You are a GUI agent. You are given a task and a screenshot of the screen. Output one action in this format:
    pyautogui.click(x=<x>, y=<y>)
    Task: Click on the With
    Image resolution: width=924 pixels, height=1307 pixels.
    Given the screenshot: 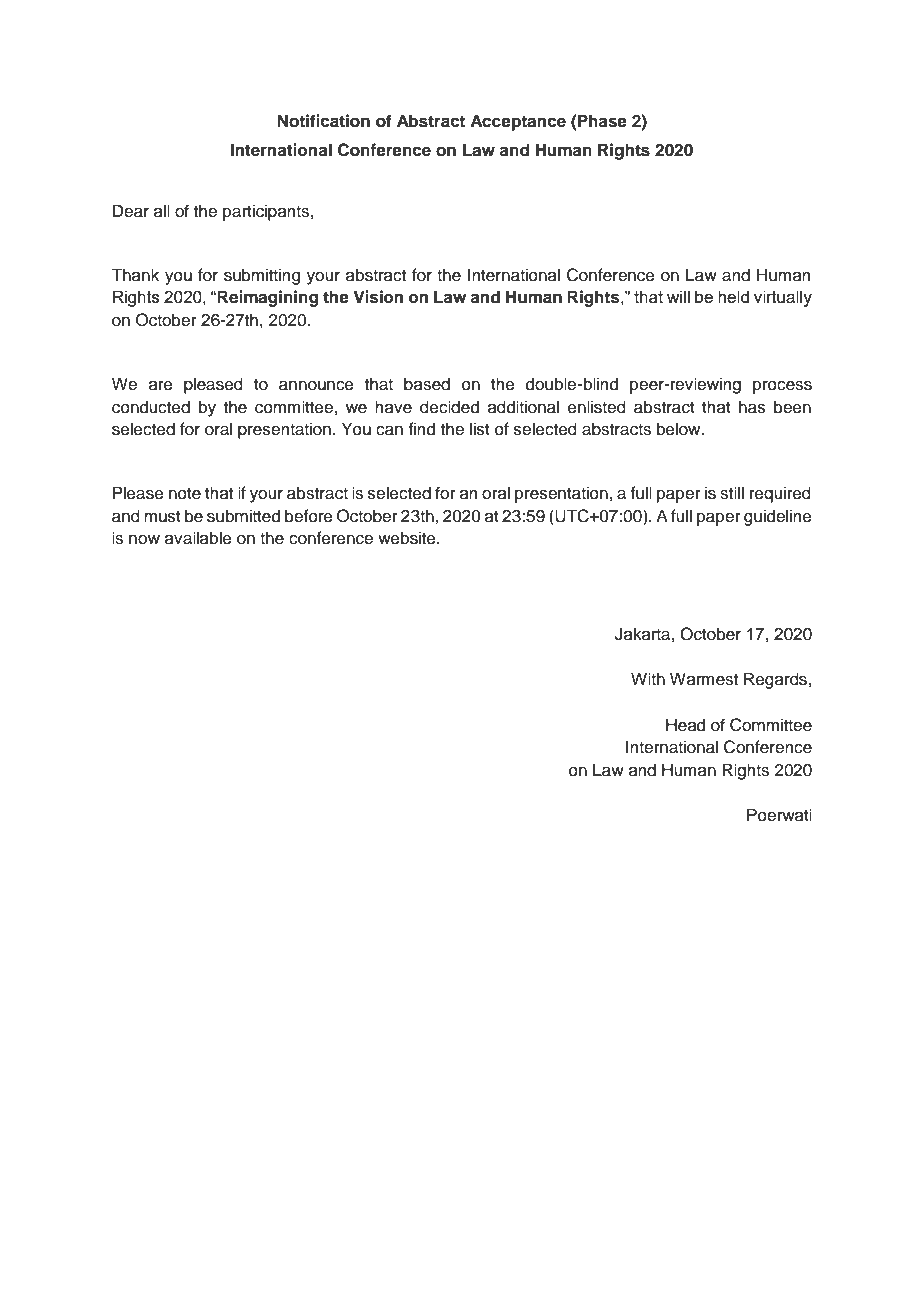 What is the action you would take?
    pyautogui.click(x=648, y=678)
